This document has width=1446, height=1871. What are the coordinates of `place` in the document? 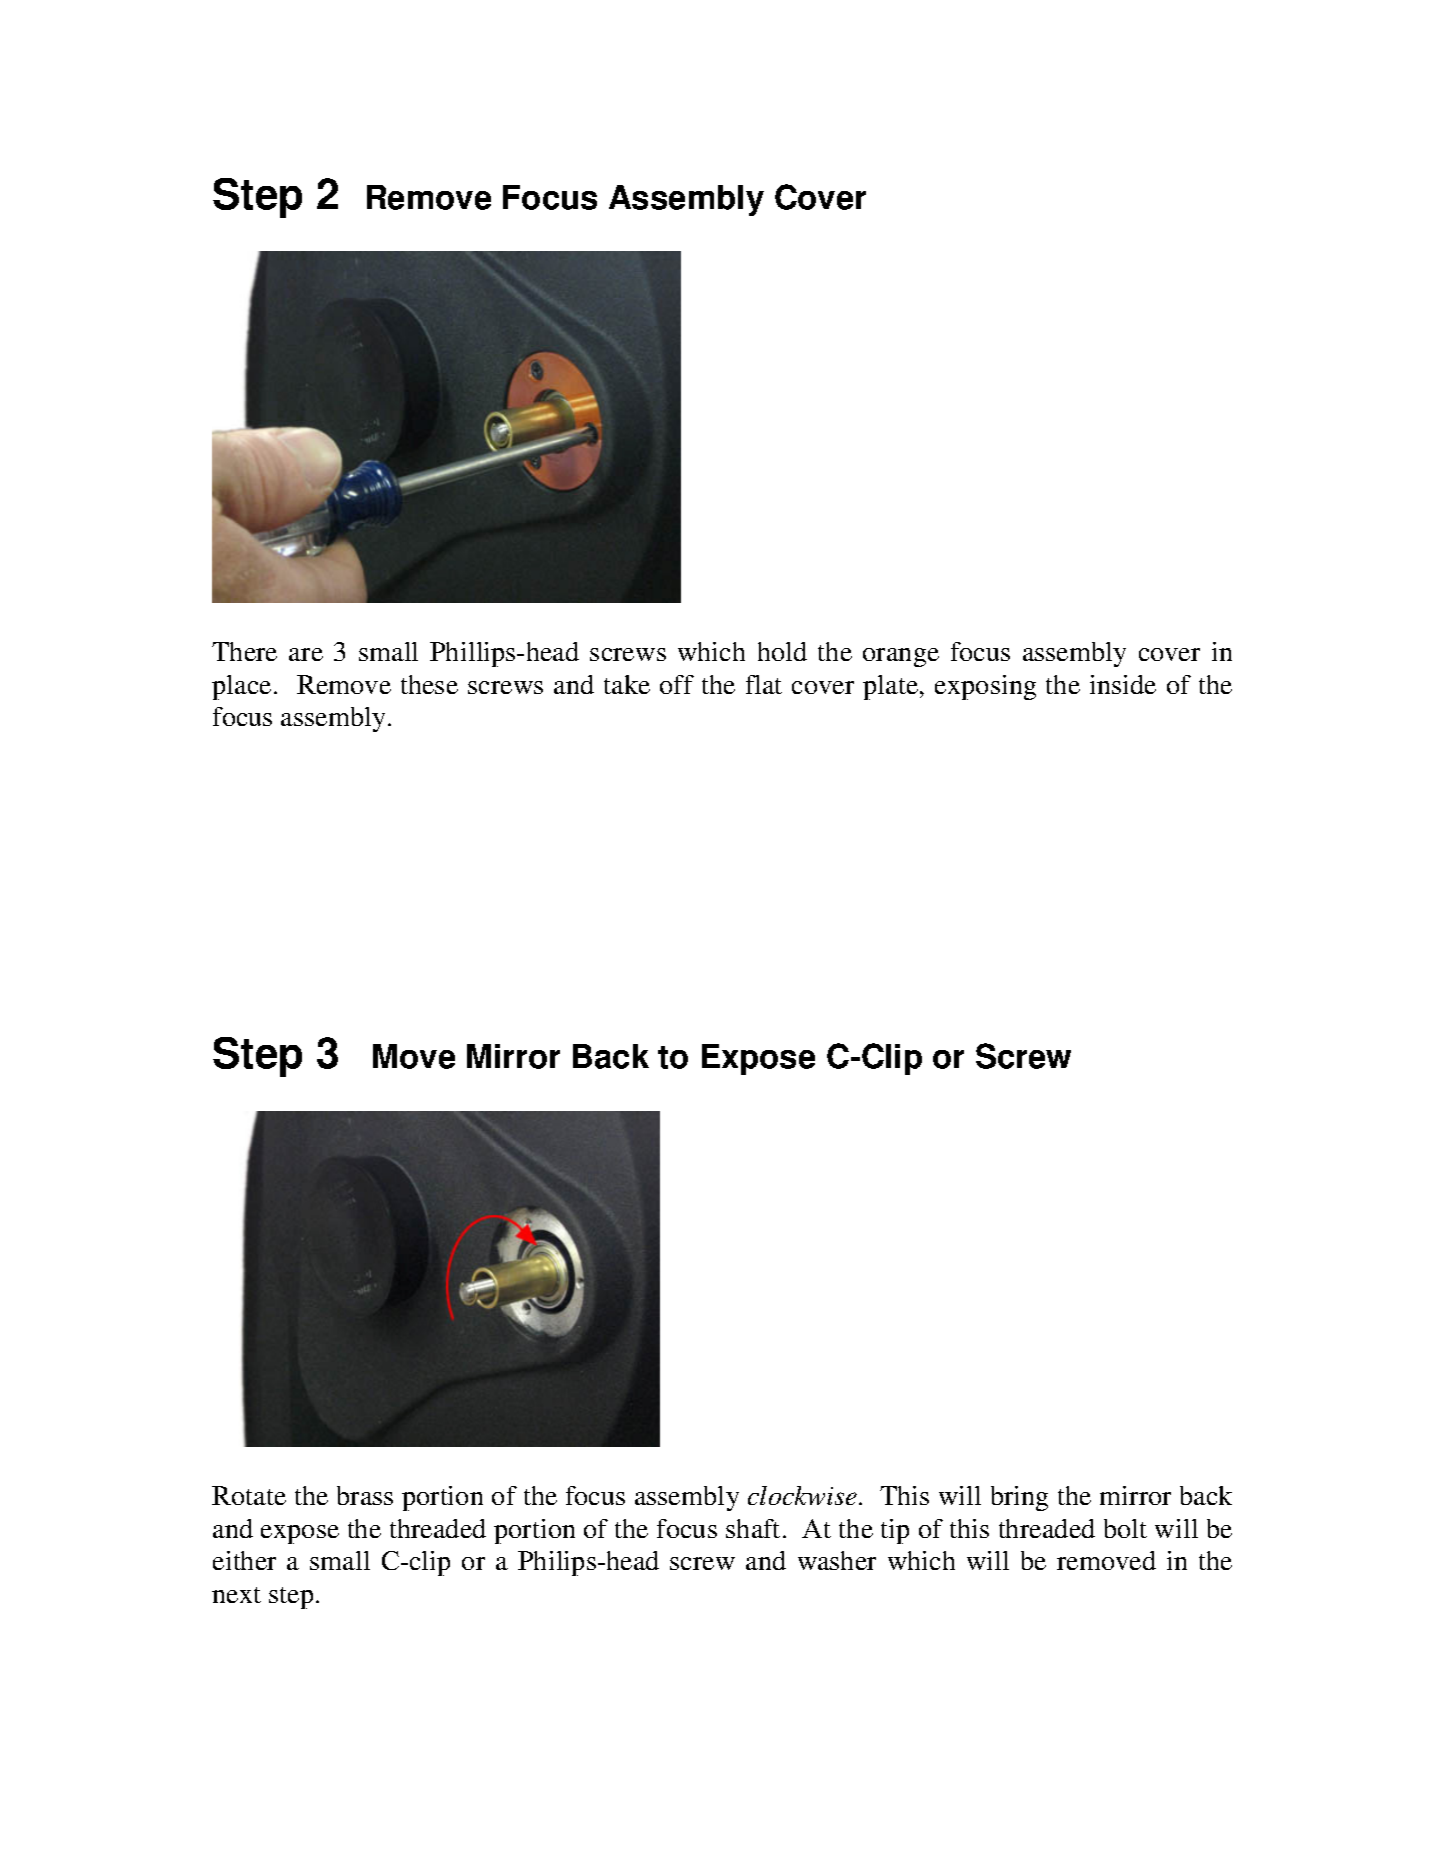 It's located at (241, 687).
